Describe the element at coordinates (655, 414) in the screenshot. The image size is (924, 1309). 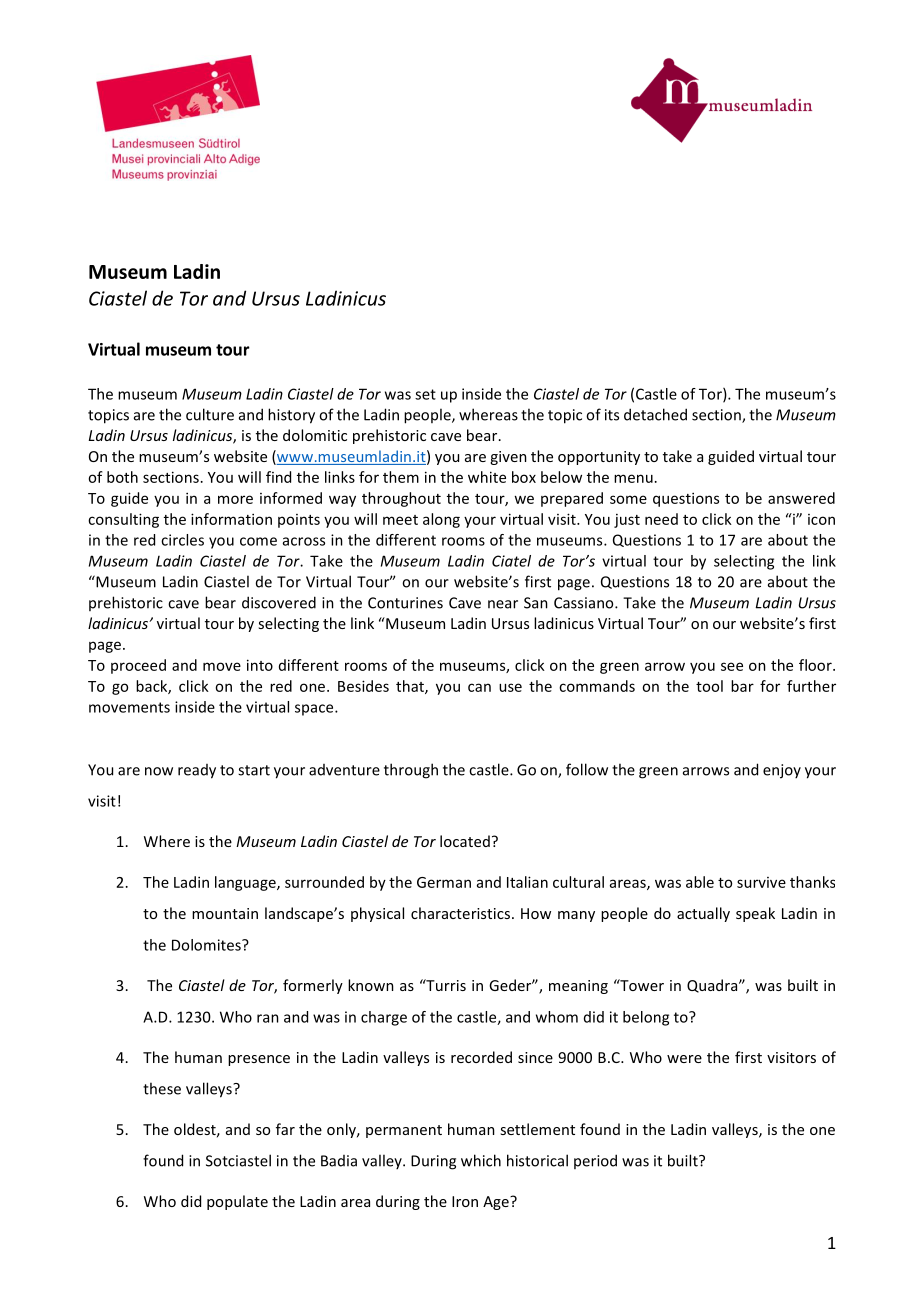
I see `detached` at that location.
